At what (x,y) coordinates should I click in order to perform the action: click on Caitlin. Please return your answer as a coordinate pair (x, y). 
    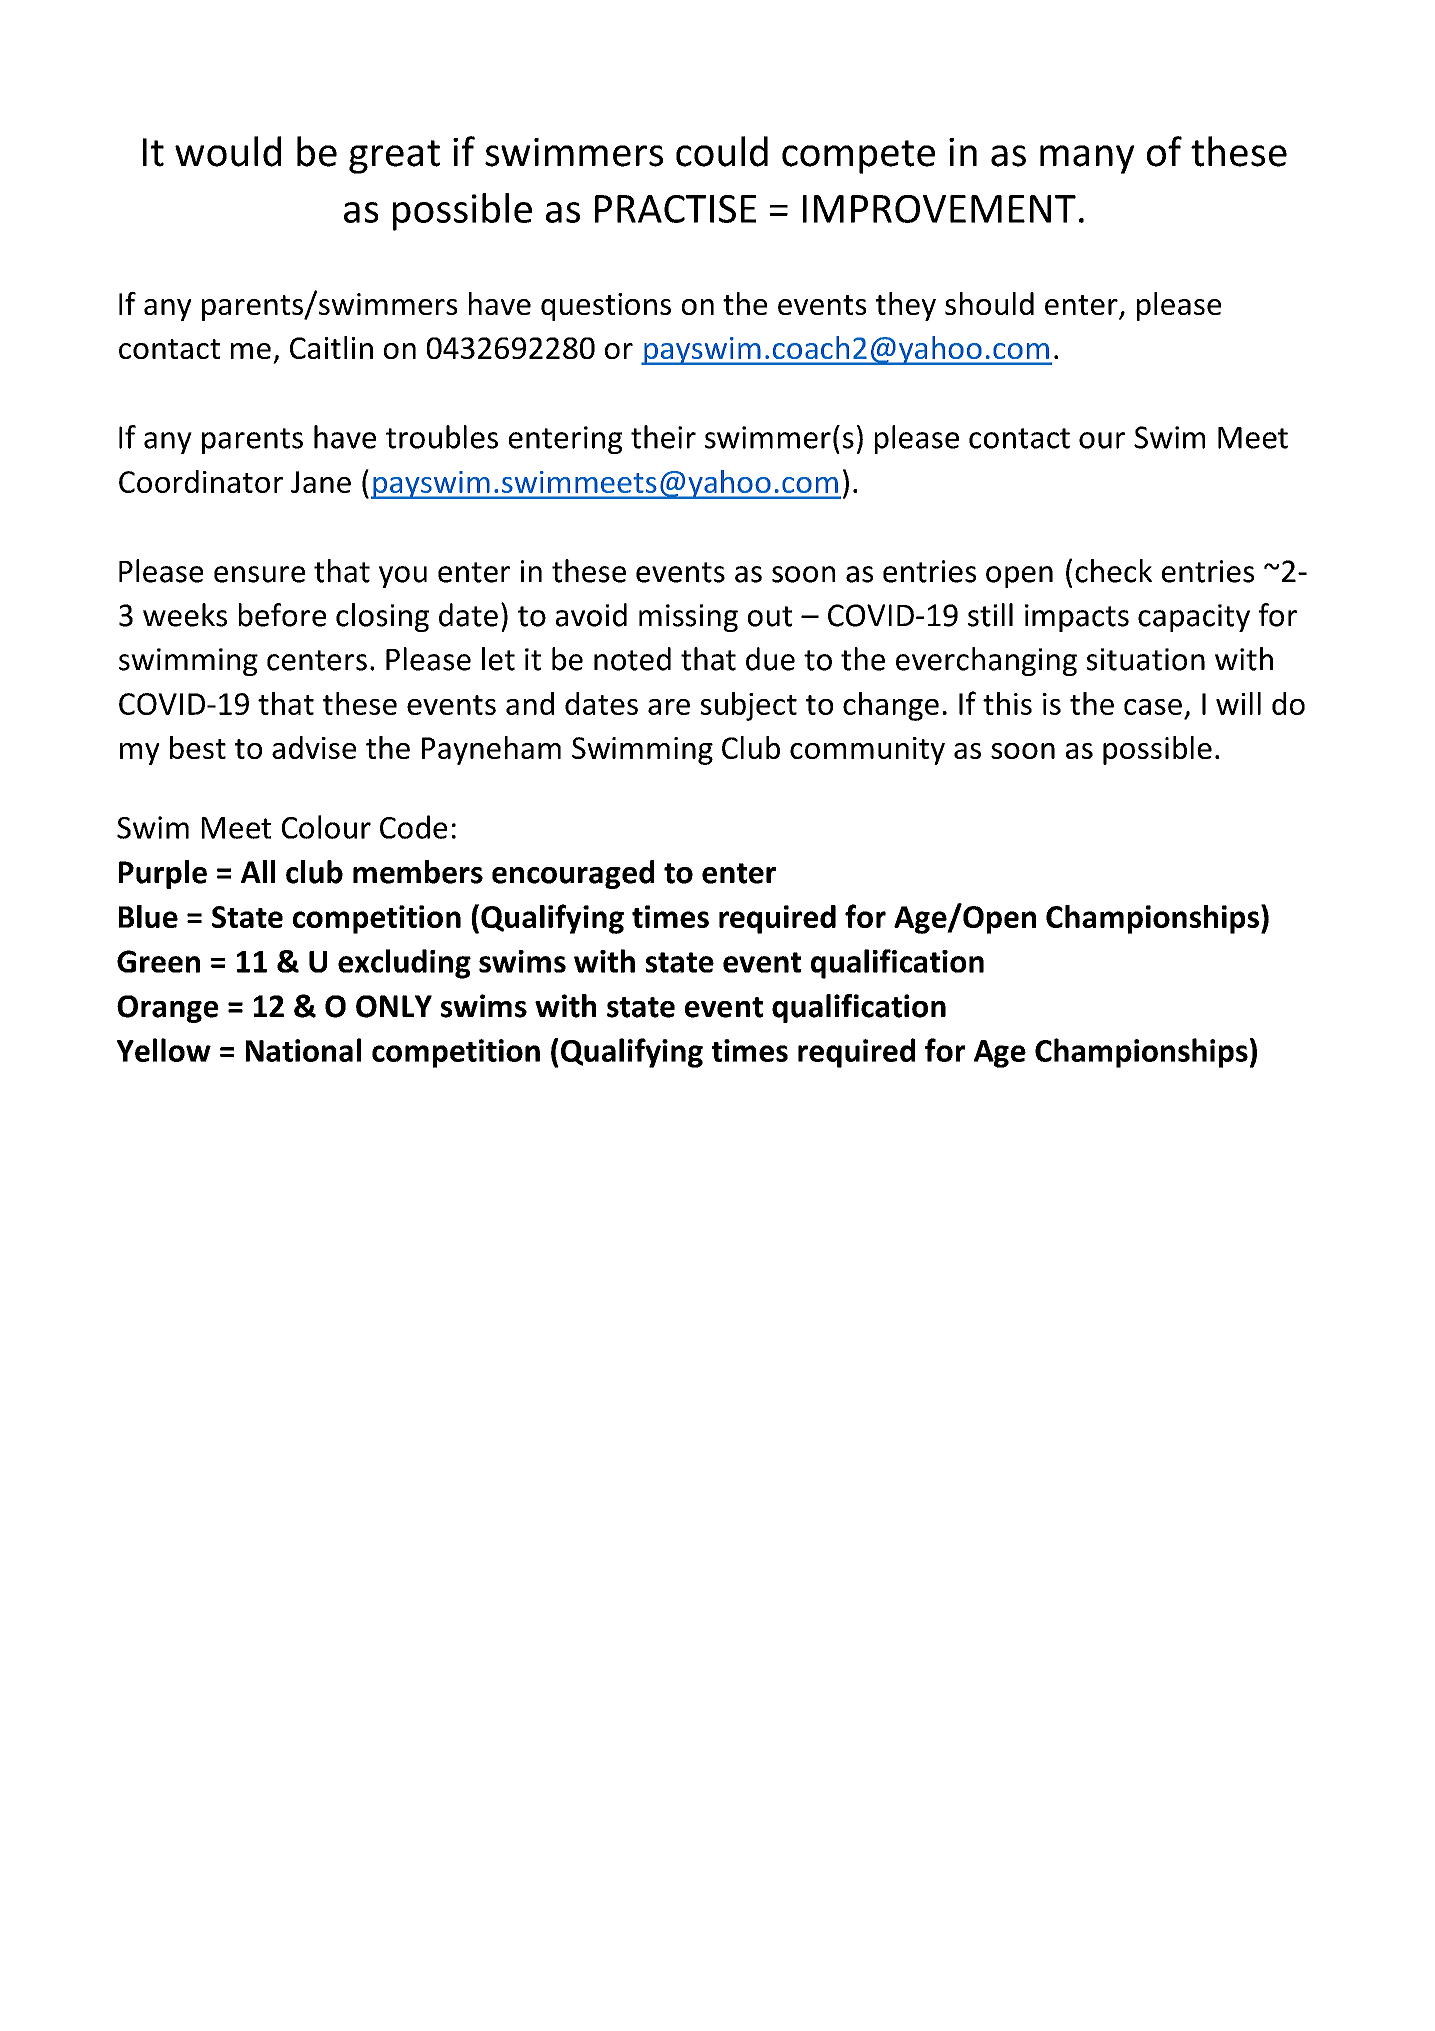
    Looking at the image, I should click on (331, 347).
